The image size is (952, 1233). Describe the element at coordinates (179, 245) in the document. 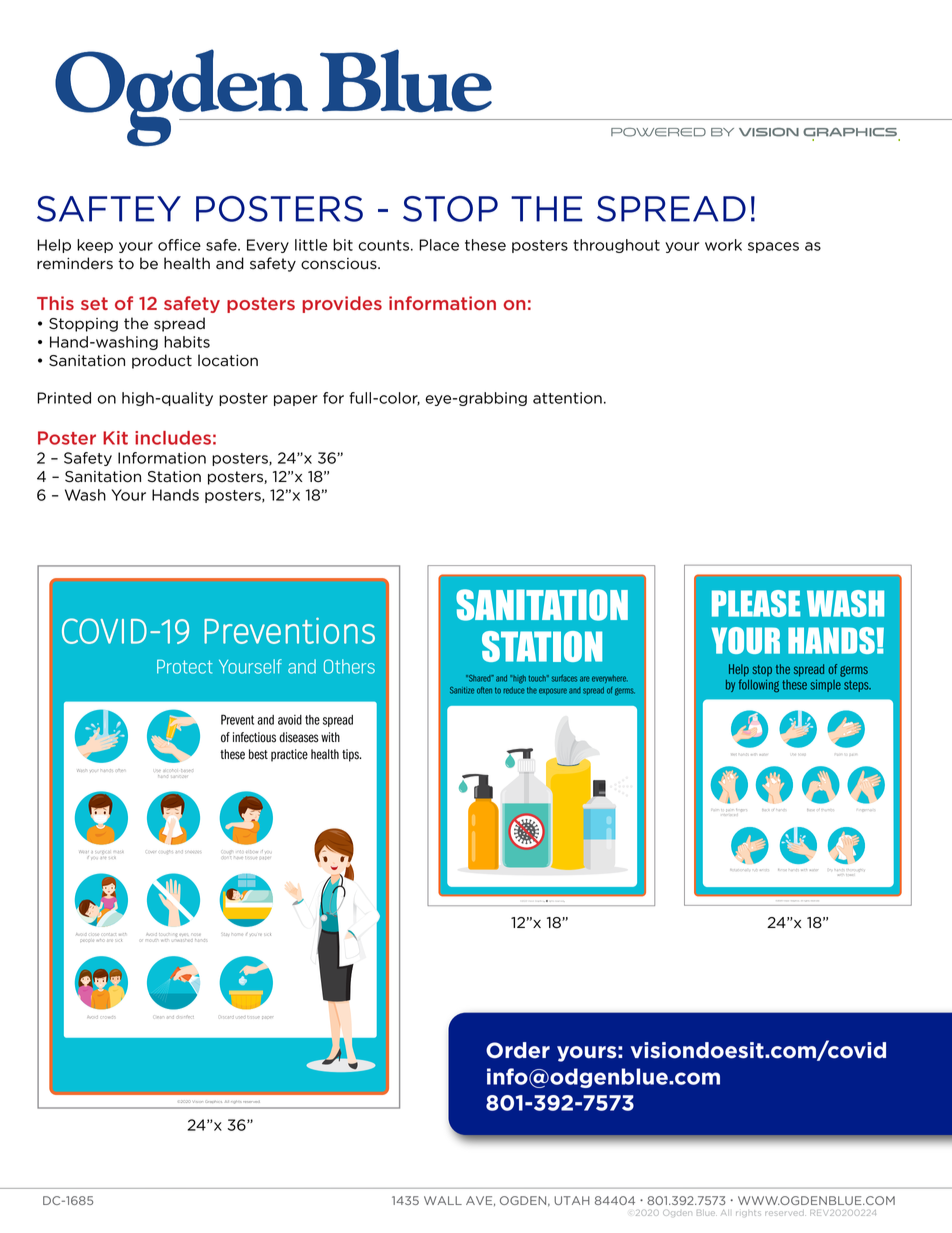

I see `office` at that location.
